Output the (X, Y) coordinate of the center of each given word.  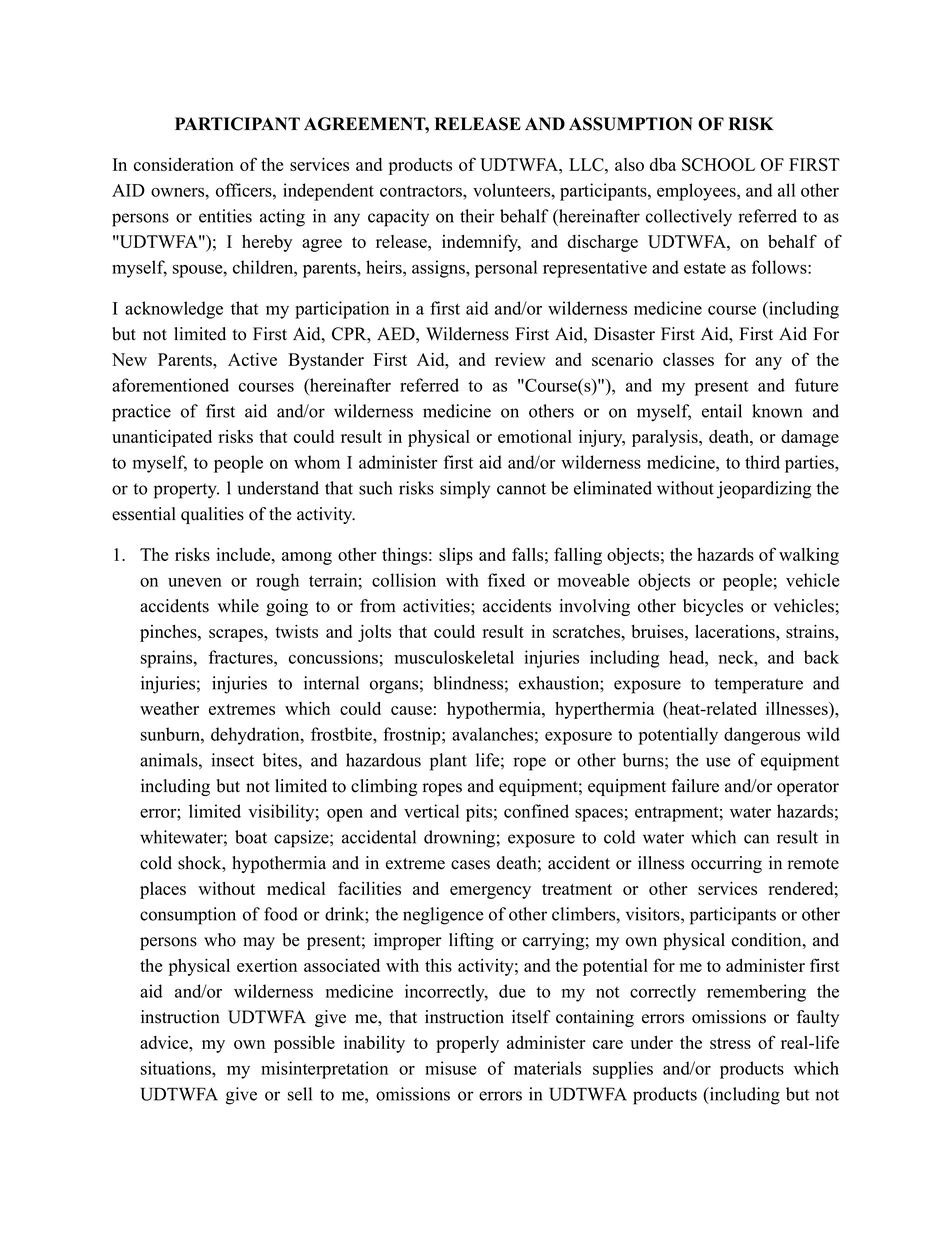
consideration (184, 164)
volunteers (512, 190)
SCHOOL (718, 164)
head (687, 657)
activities (437, 606)
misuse (451, 1068)
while (238, 606)
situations (177, 1068)
